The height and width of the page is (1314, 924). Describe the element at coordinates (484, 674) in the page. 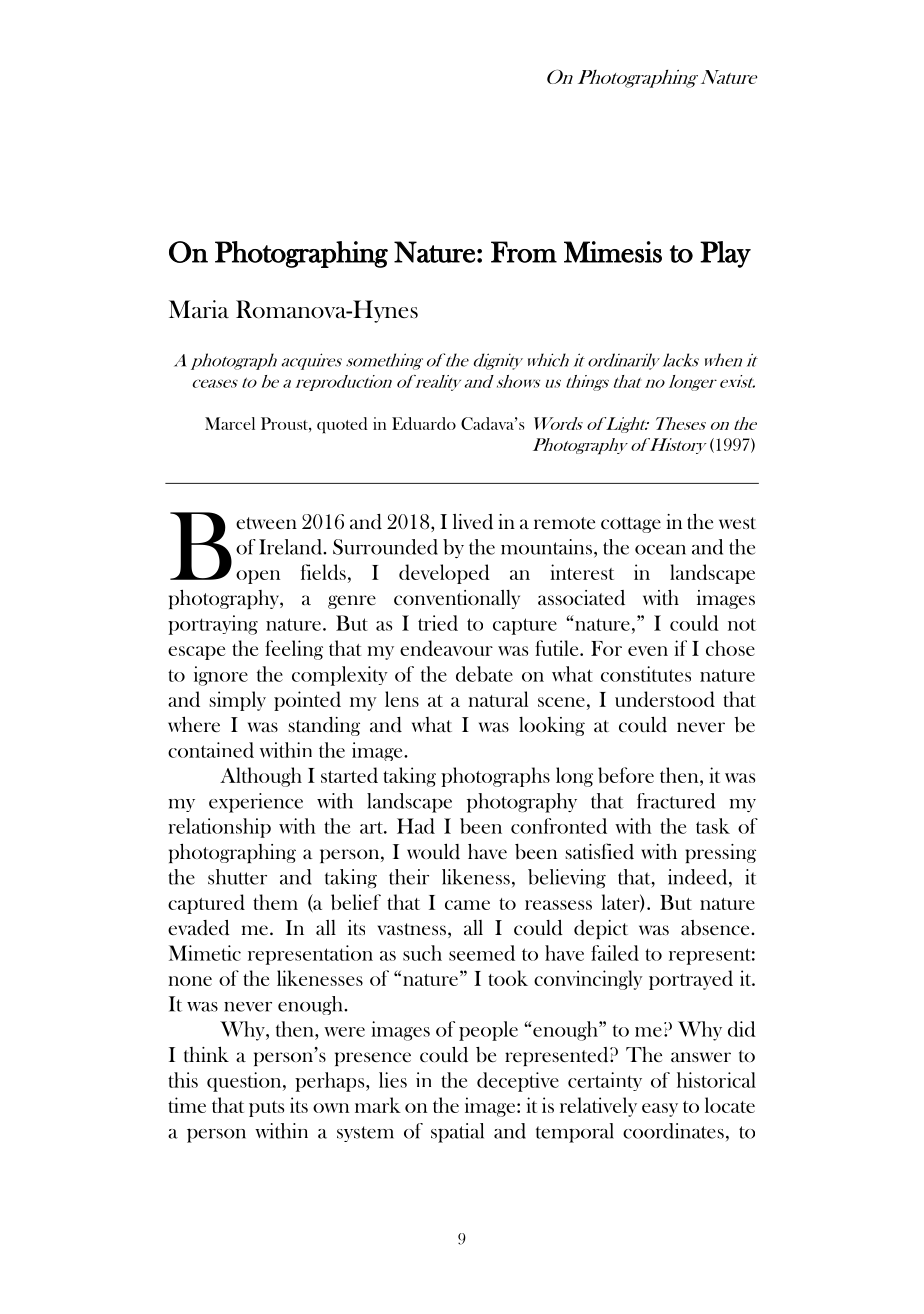

I see `debate` at that location.
